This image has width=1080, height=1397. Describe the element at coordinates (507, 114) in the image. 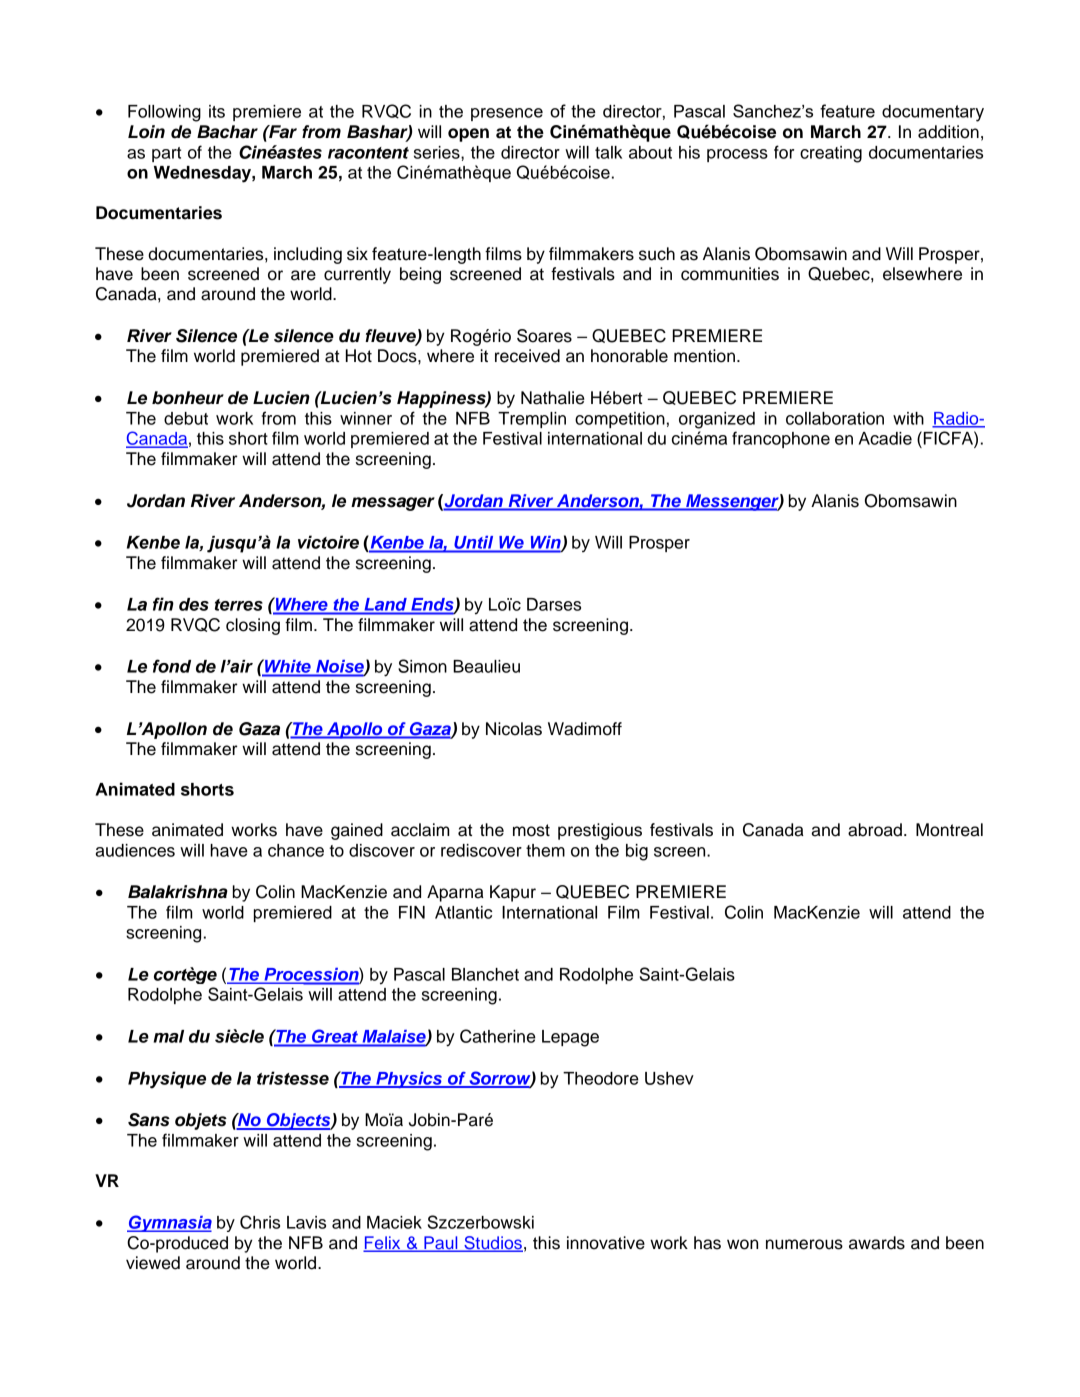

I see `presence` at that location.
